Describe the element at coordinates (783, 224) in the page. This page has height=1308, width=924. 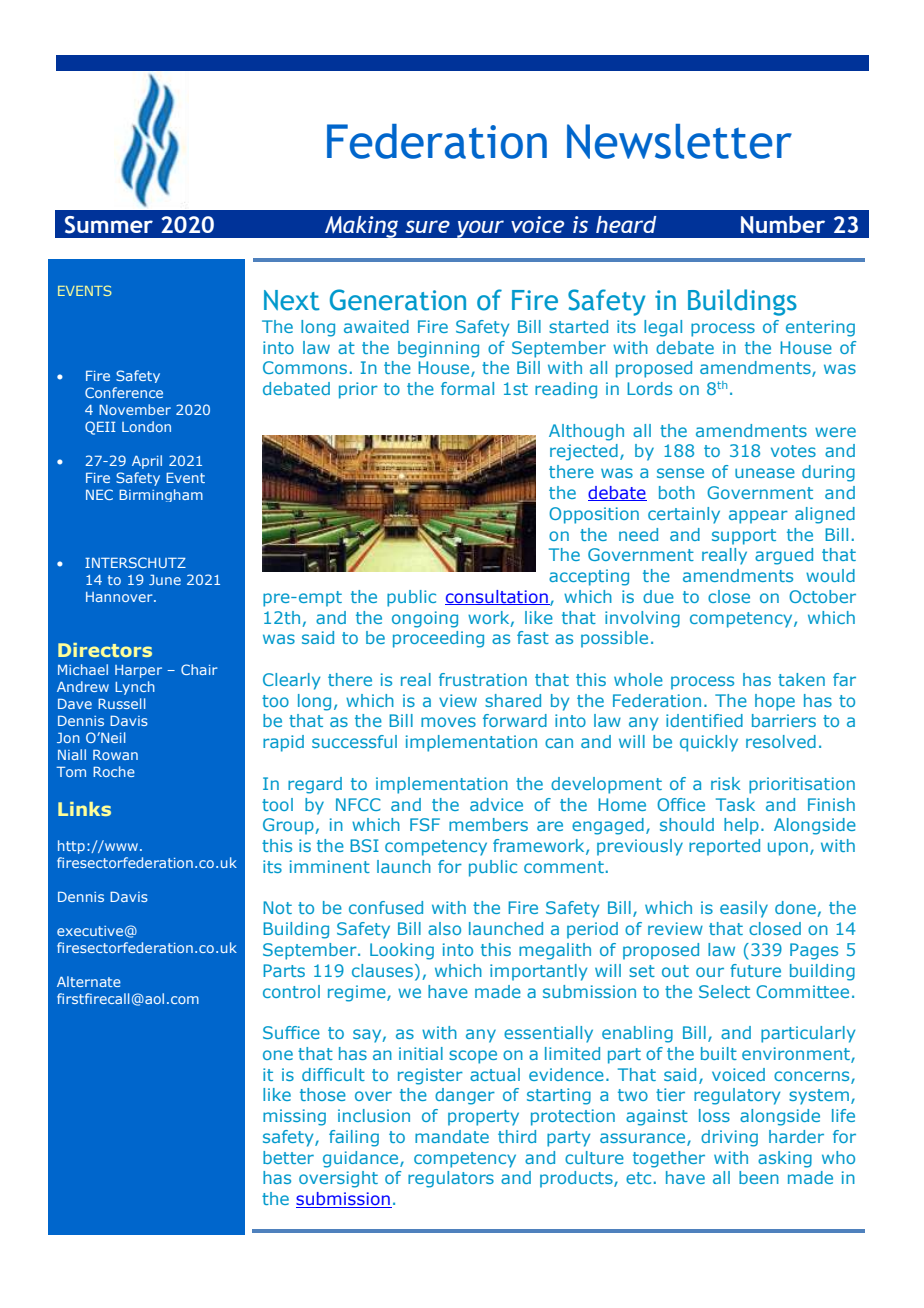
I see `Number` at that location.
